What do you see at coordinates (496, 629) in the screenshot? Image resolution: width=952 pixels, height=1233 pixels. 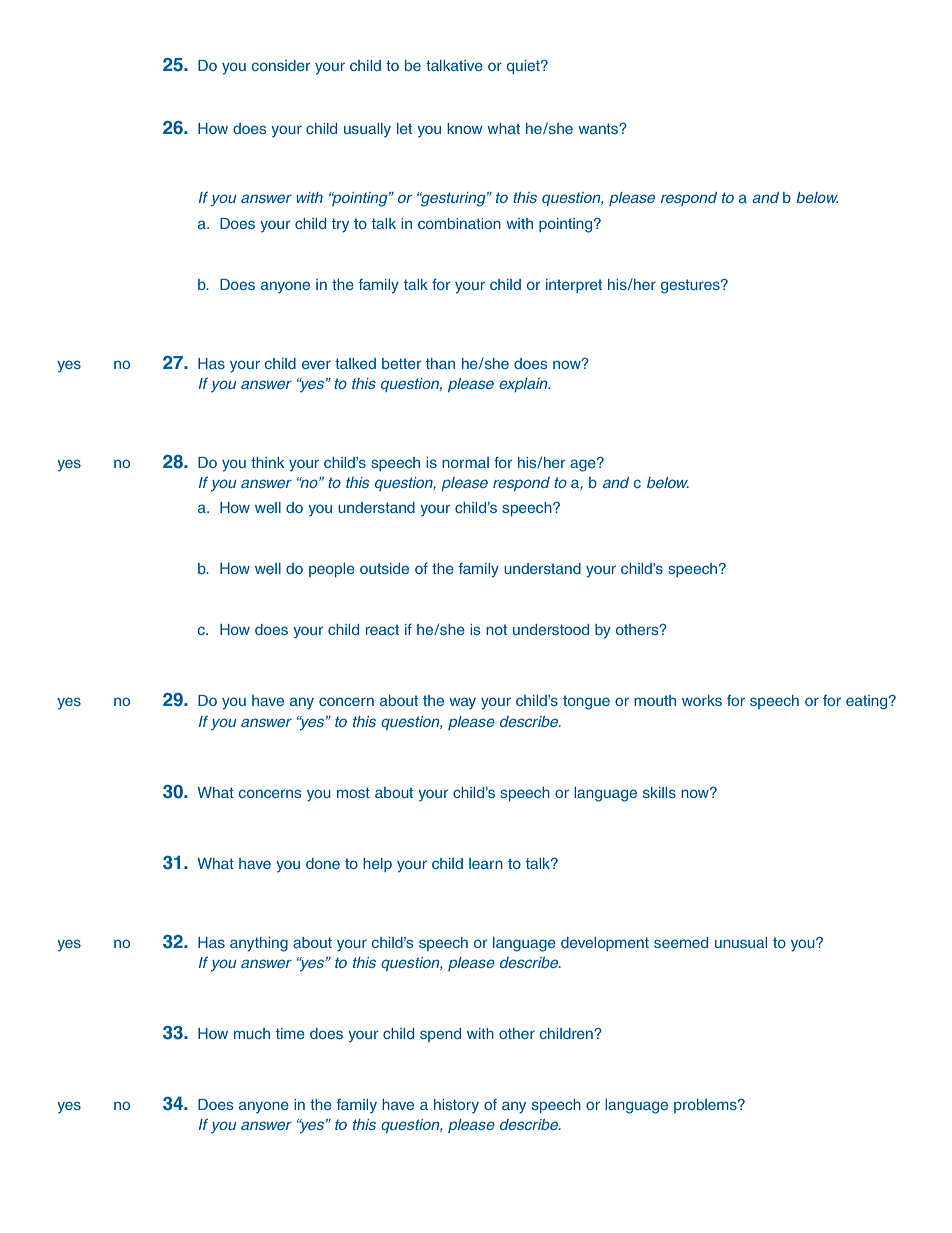 I see `not` at bounding box center [496, 629].
